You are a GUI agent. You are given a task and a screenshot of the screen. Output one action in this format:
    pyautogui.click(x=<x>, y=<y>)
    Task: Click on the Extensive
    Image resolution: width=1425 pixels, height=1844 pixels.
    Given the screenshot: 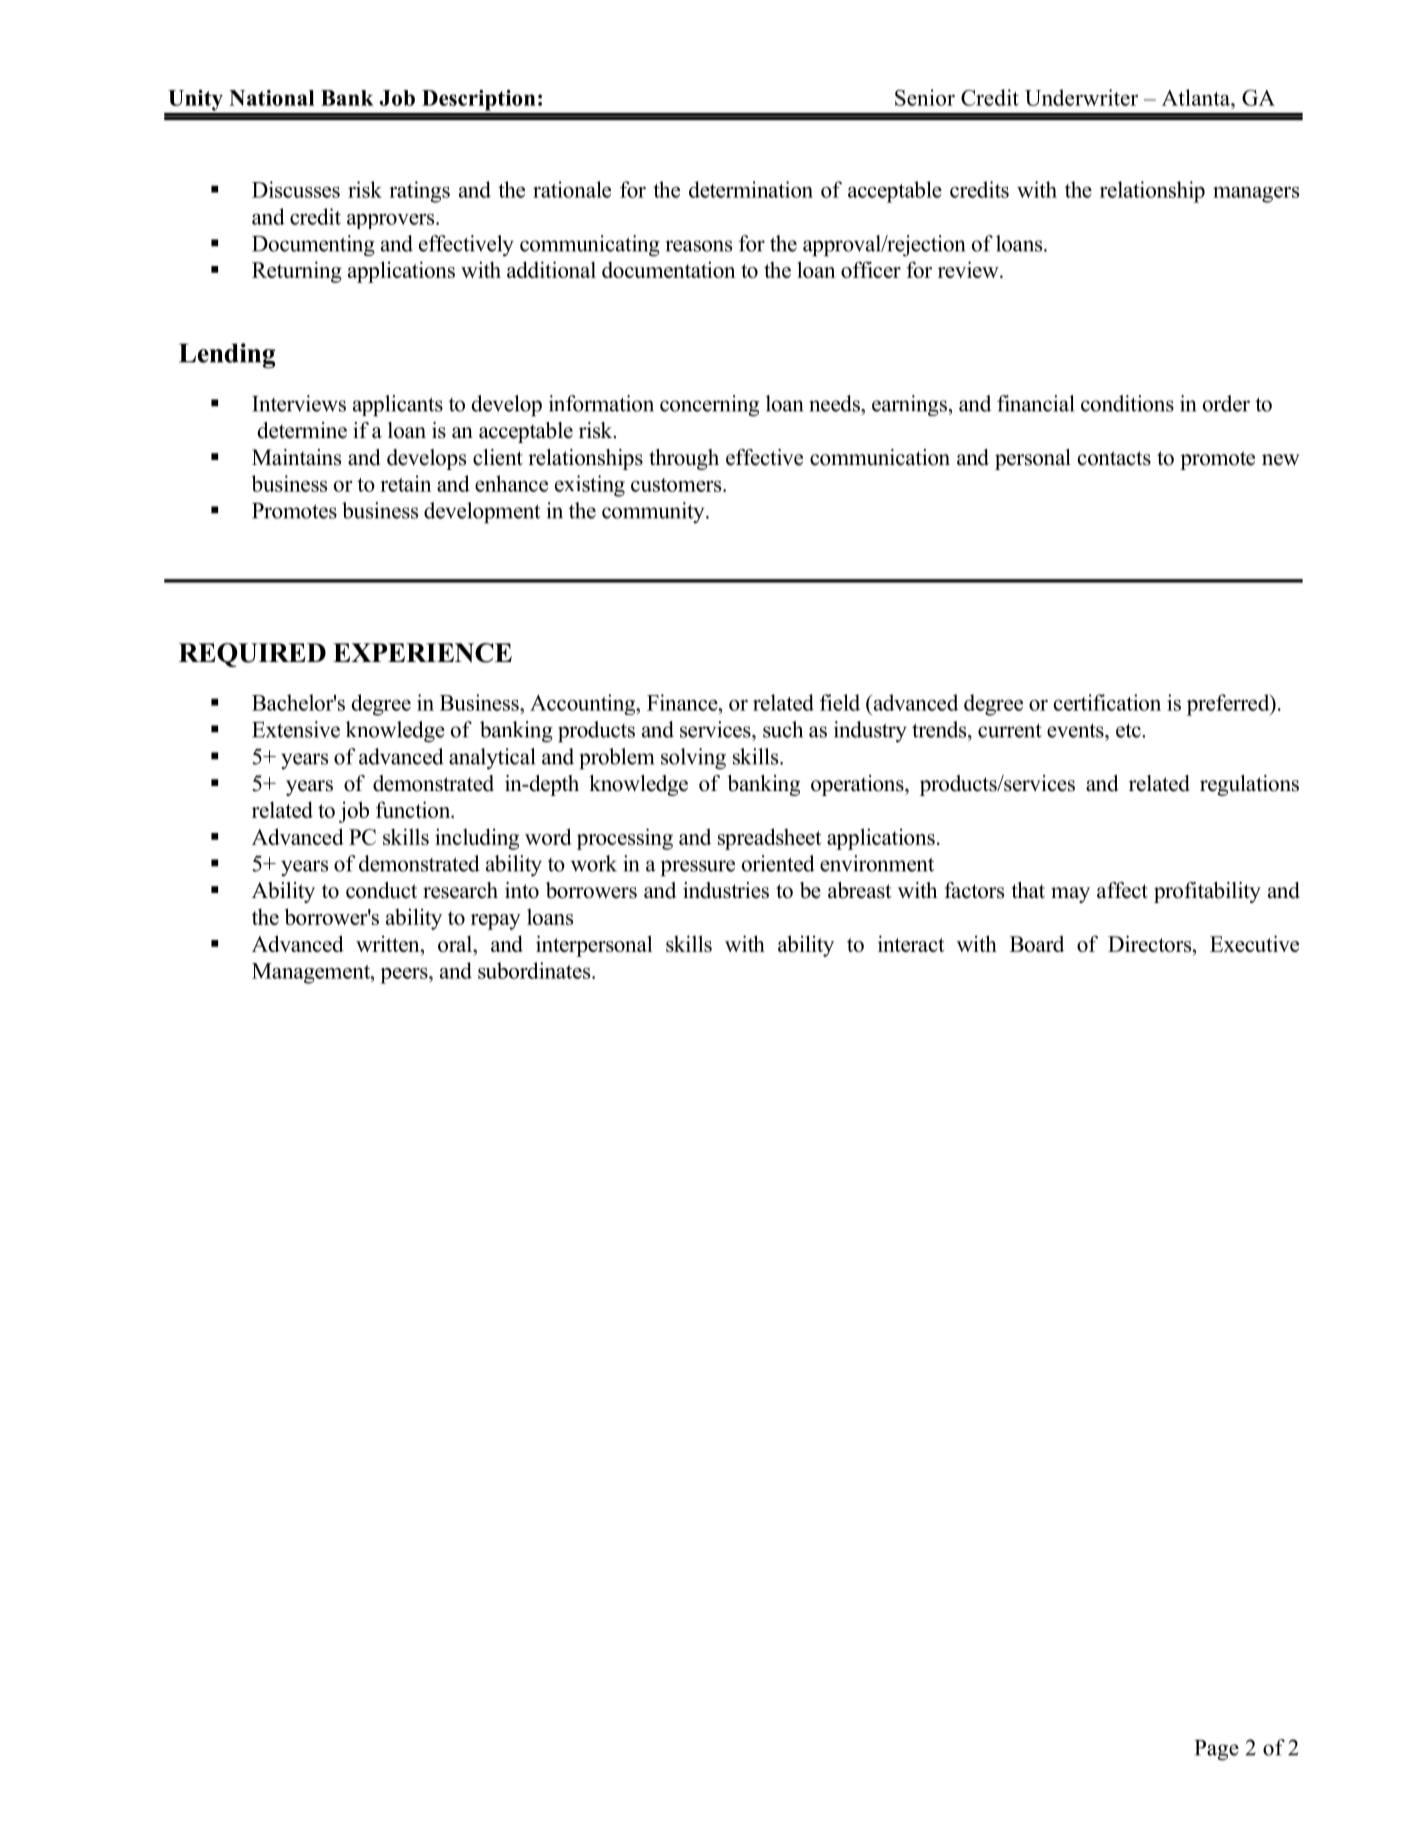 What is the action you would take?
    pyautogui.click(x=296, y=729)
